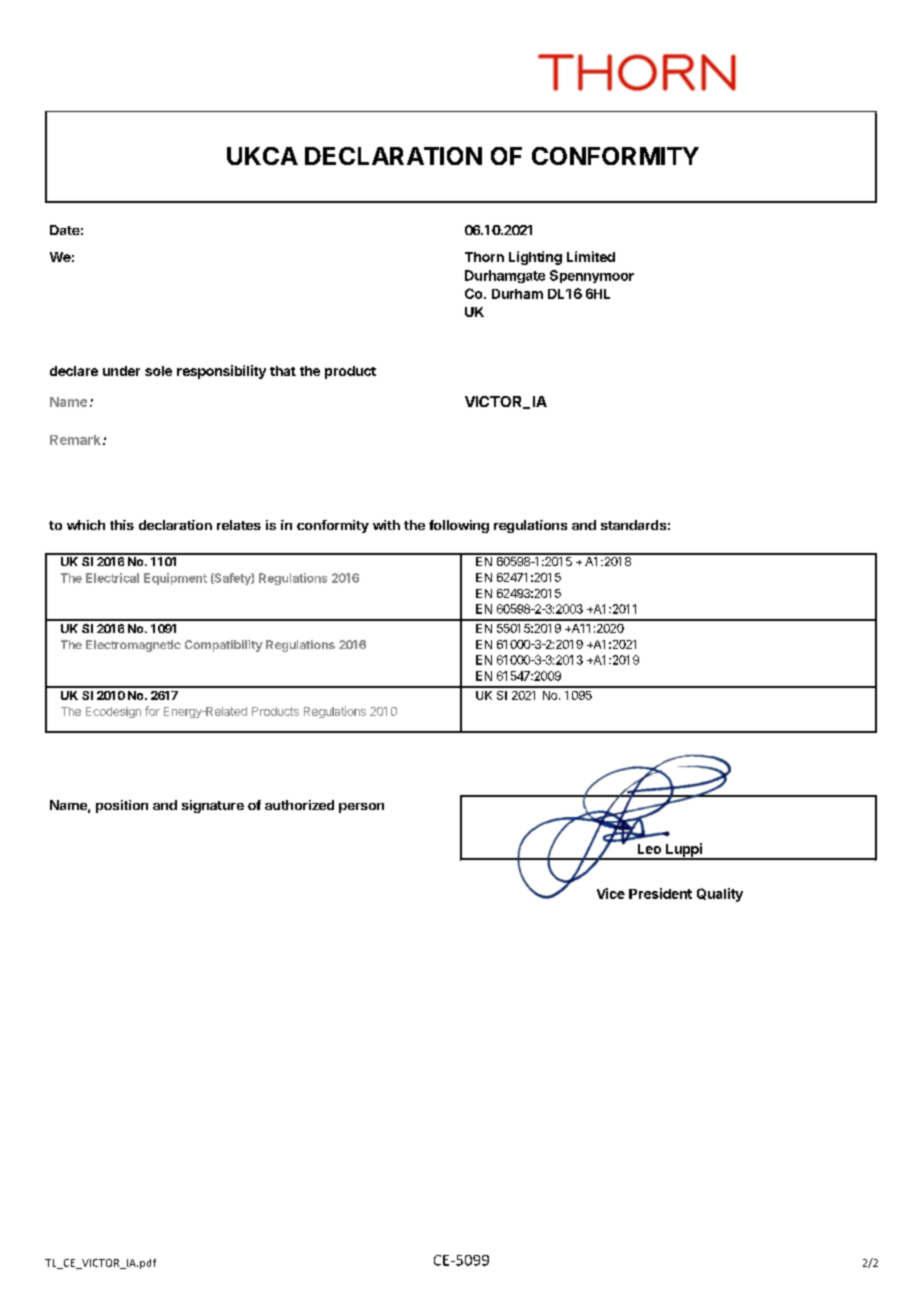 The image size is (924, 1308). Describe the element at coordinates (122, 806) in the page. I see `position` at that location.
